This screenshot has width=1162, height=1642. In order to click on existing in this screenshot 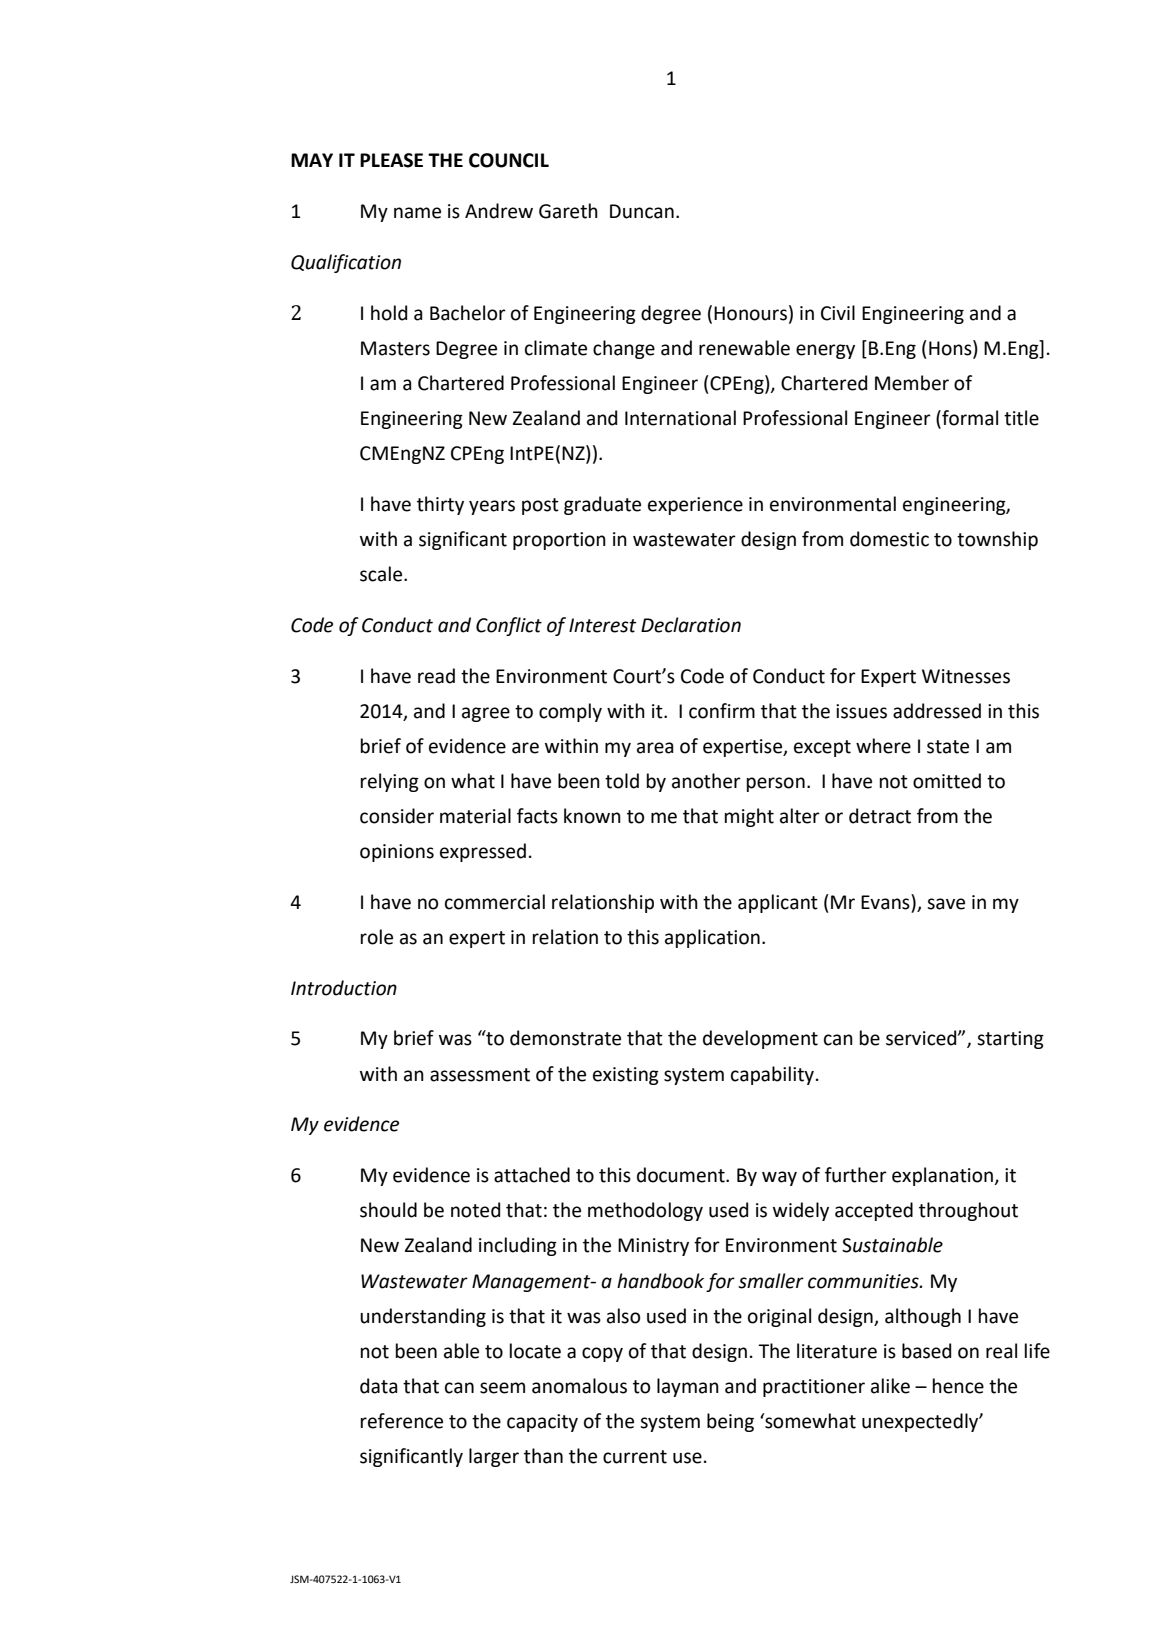, I will do `click(626, 1076)`.
